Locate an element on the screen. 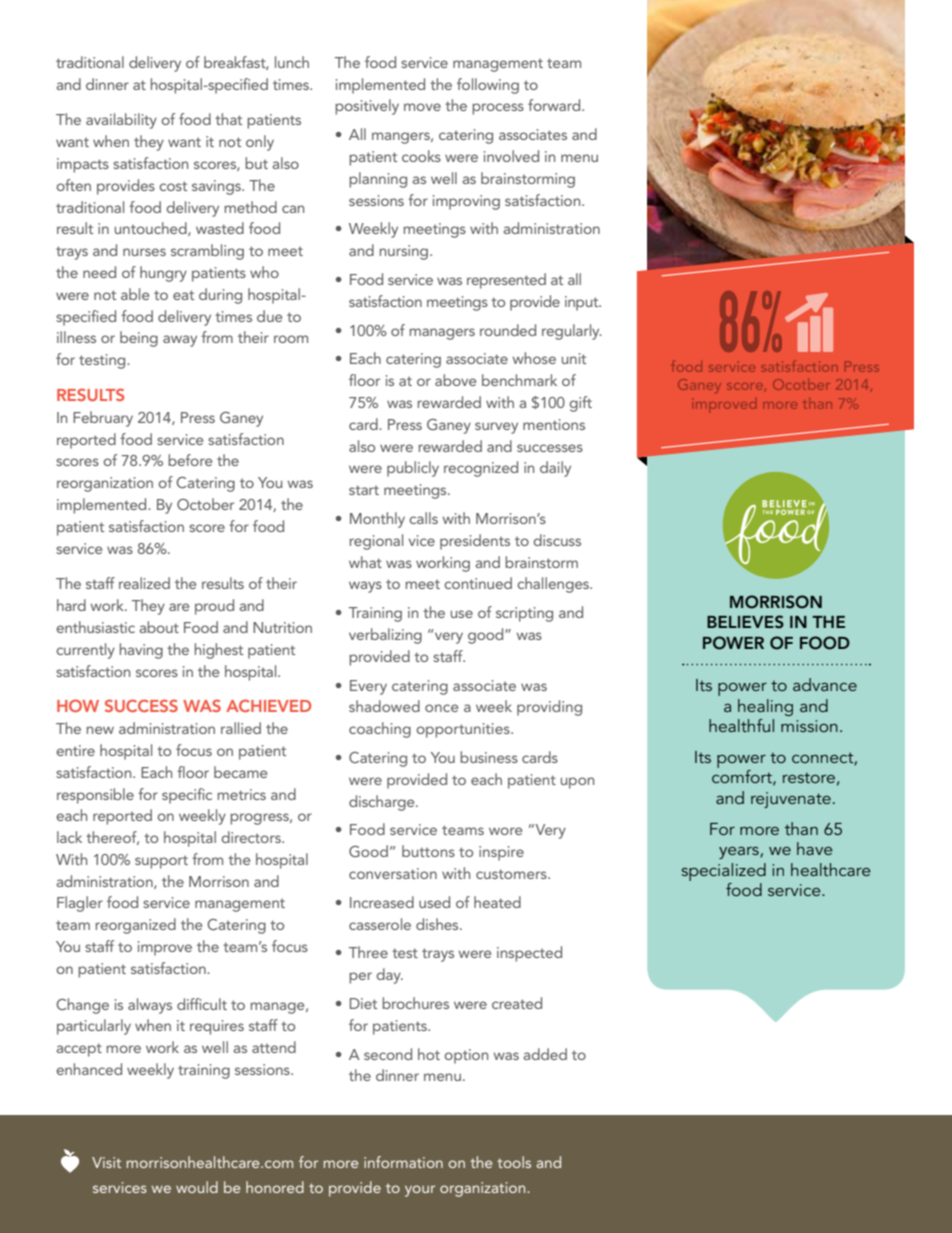 This screenshot has width=952, height=1233. forward is located at coordinates (555, 105).
